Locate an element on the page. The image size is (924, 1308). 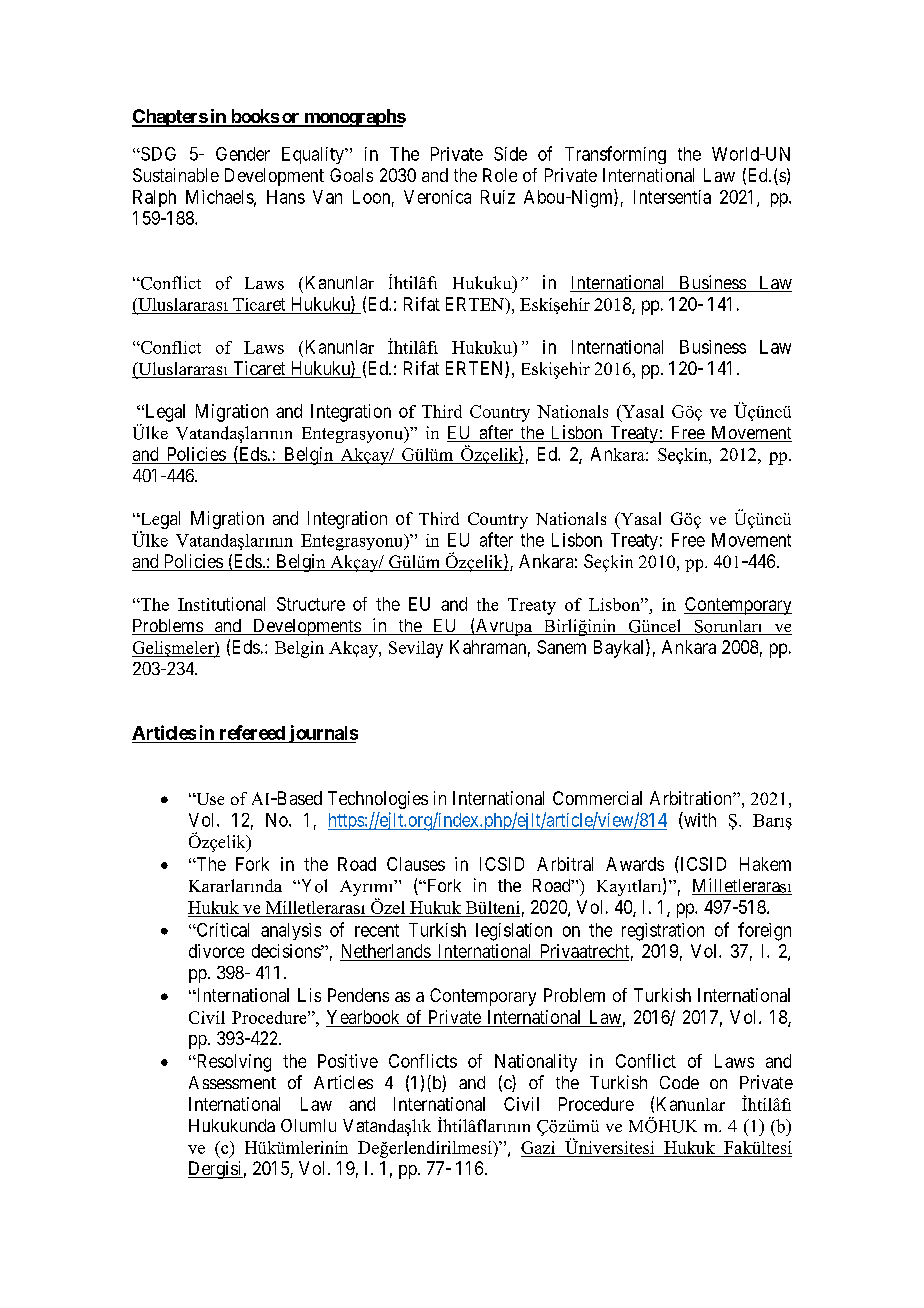
Assessment is located at coordinates (232, 1082).
